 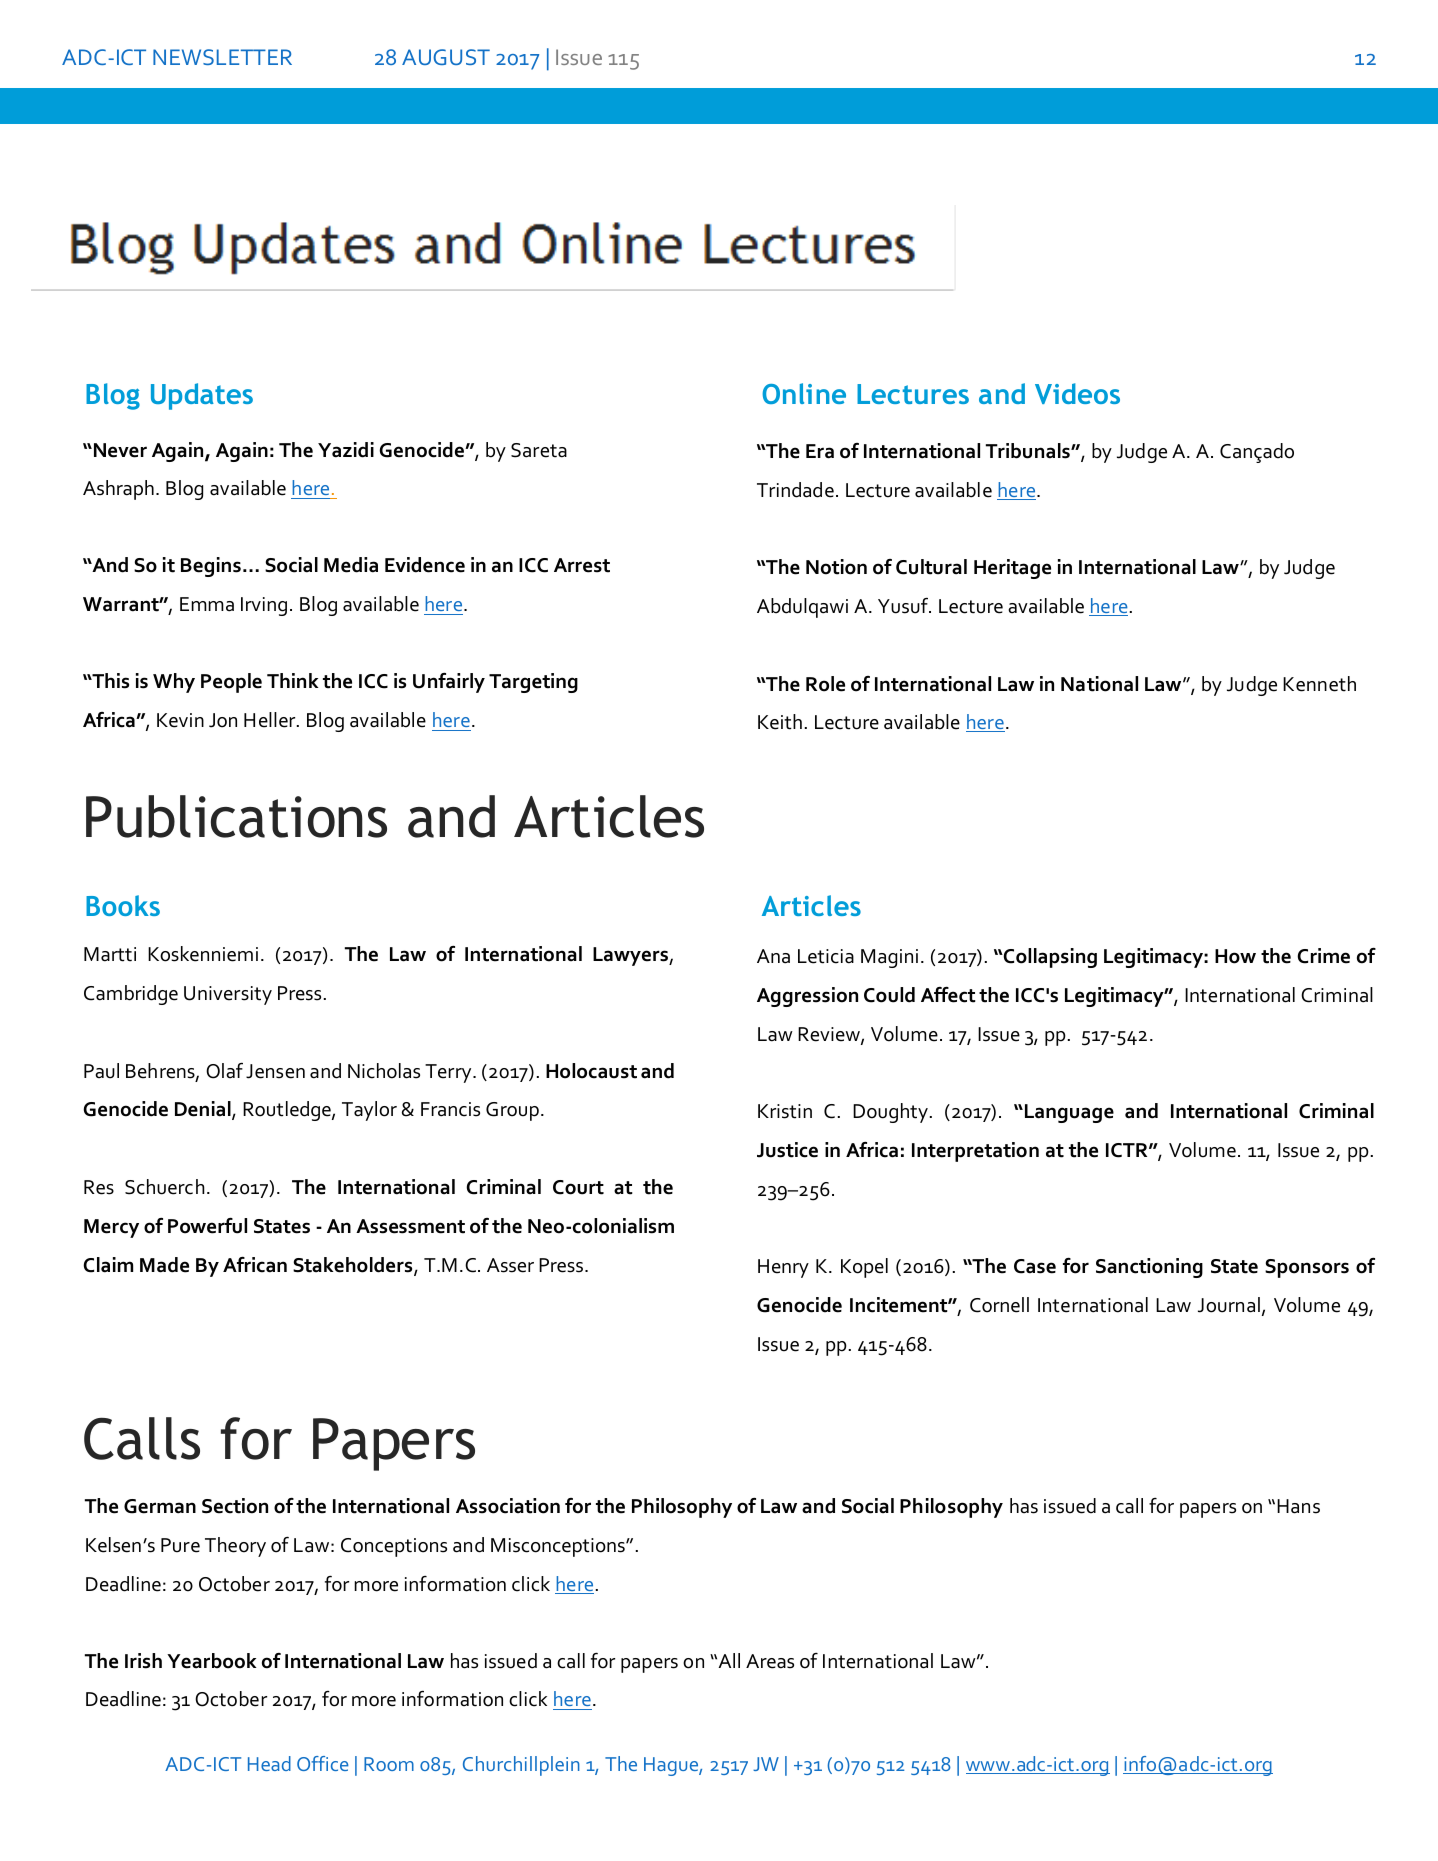 What do you see at coordinates (1229, 1305) in the screenshot?
I see `Journal` at bounding box center [1229, 1305].
